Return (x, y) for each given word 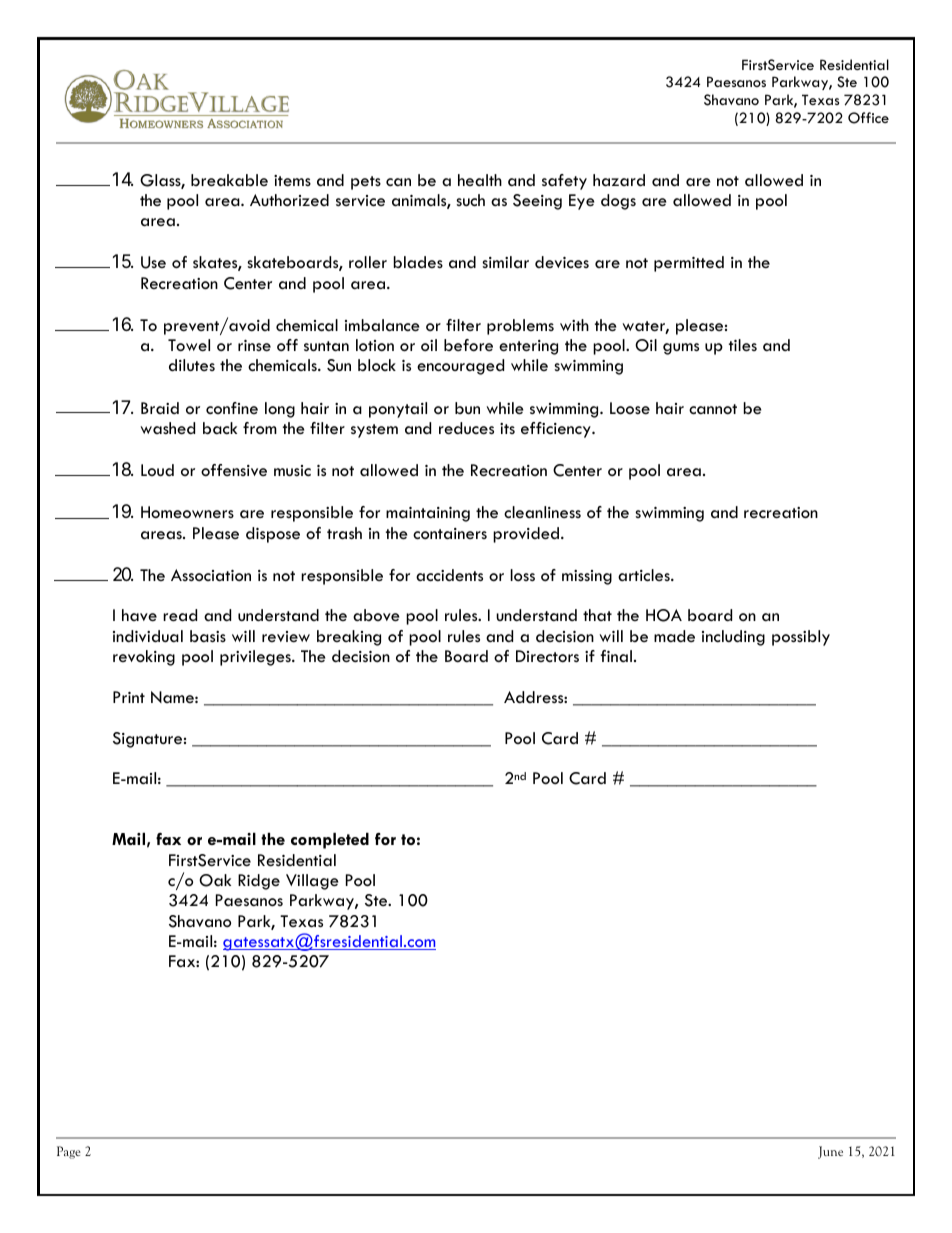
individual (148, 636)
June (830, 1152)
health (480, 180)
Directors (547, 656)
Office (868, 118)
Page (69, 1152)
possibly (801, 638)
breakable (229, 180)
